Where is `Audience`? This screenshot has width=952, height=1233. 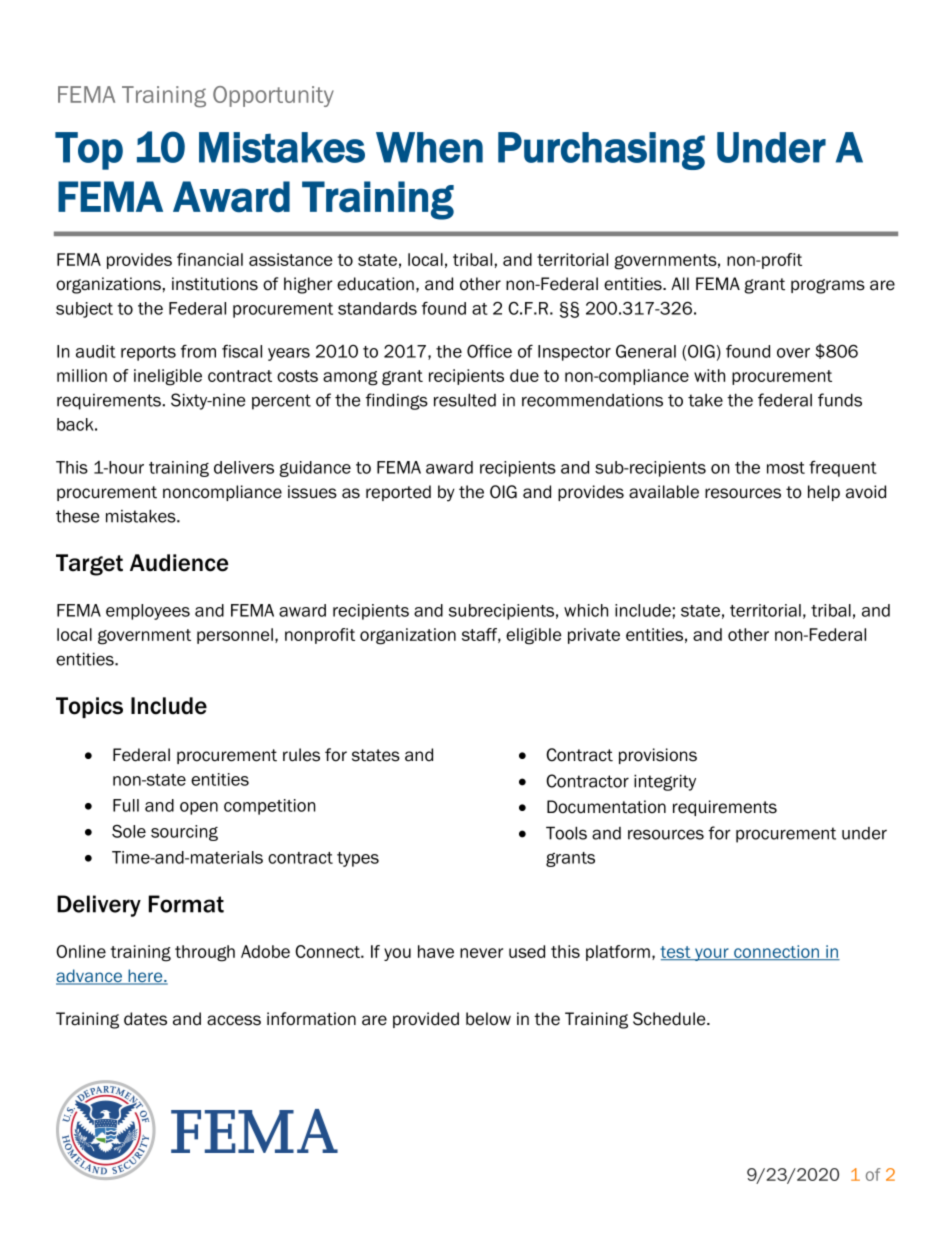 Audience is located at coordinates (179, 563).
